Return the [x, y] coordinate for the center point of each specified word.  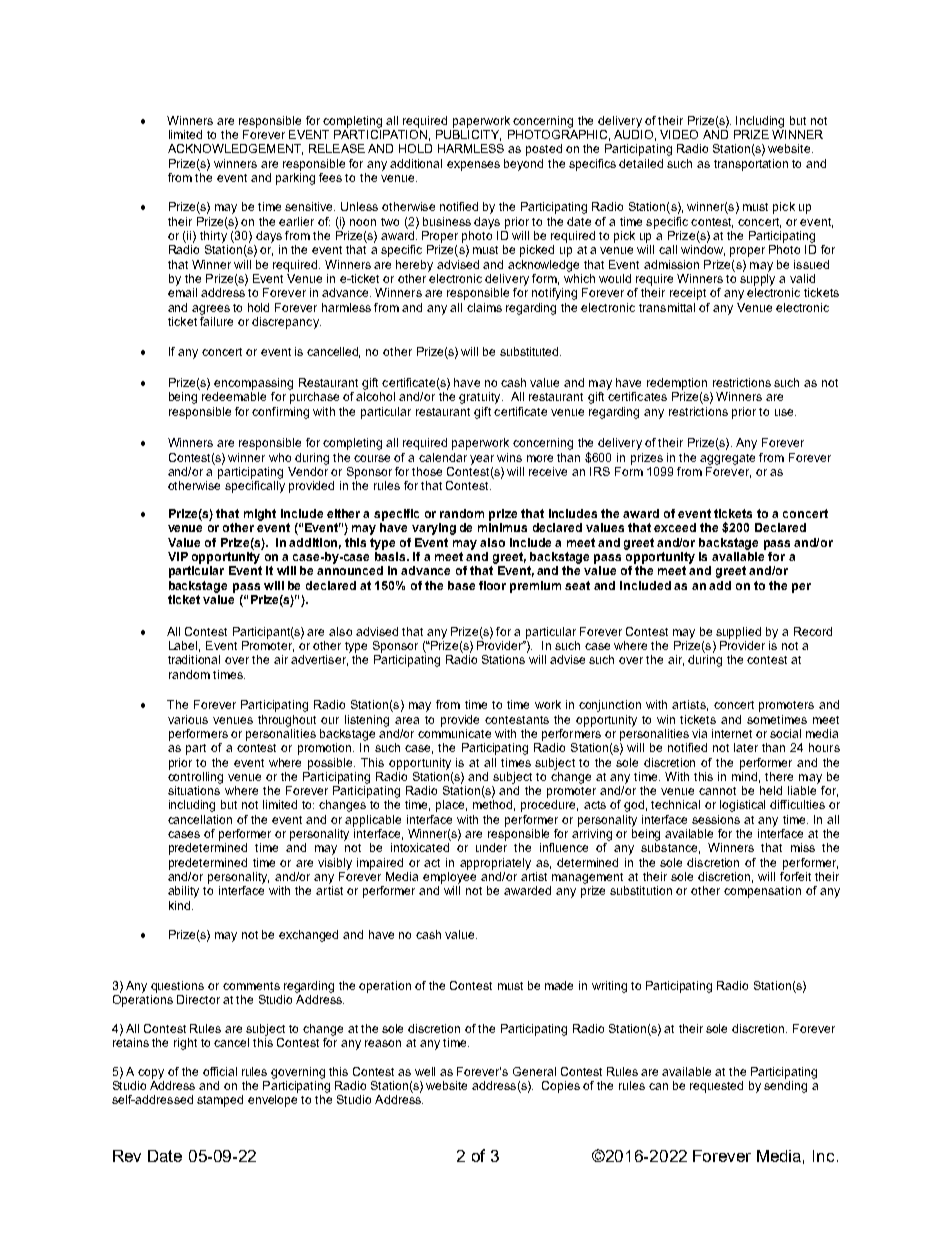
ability [183, 892]
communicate [454, 732]
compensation [762, 892]
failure [216, 320]
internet [732, 733]
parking [295, 177]
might [260, 515]
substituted [530, 351]
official [220, 1071]
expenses [473, 166]
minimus [502, 527]
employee [449, 876]
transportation [751, 165]
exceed [675, 527]
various [188, 719]
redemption [677, 384]
